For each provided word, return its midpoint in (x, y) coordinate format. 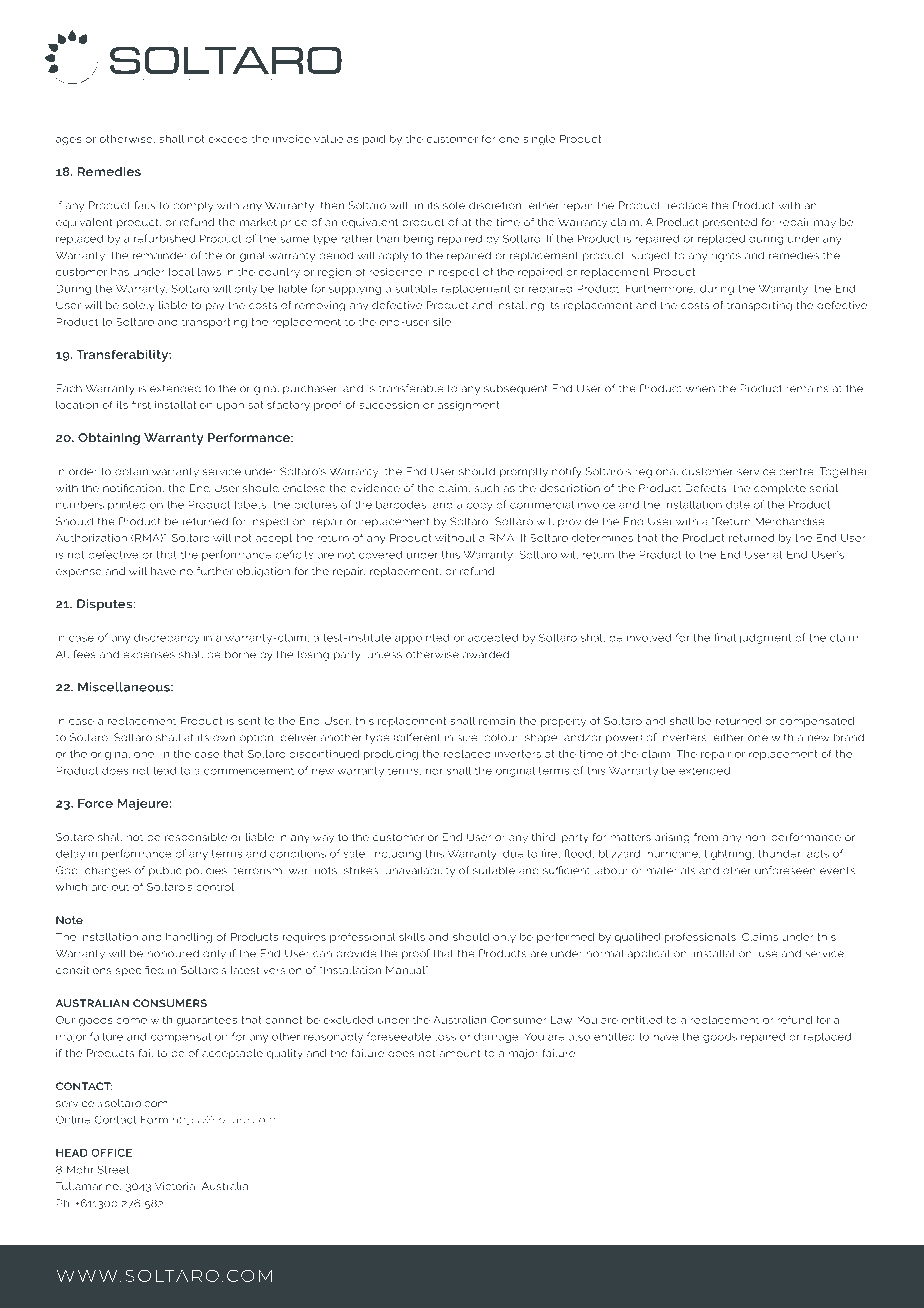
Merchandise (790, 521)
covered (380, 554)
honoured (173, 953)
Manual (407, 970)
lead (165, 770)
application (658, 954)
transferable (411, 388)
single (539, 140)
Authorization (91, 538)
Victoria (176, 1186)
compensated (816, 722)
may (825, 224)
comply (193, 206)
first (141, 404)
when (700, 388)
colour (502, 737)
